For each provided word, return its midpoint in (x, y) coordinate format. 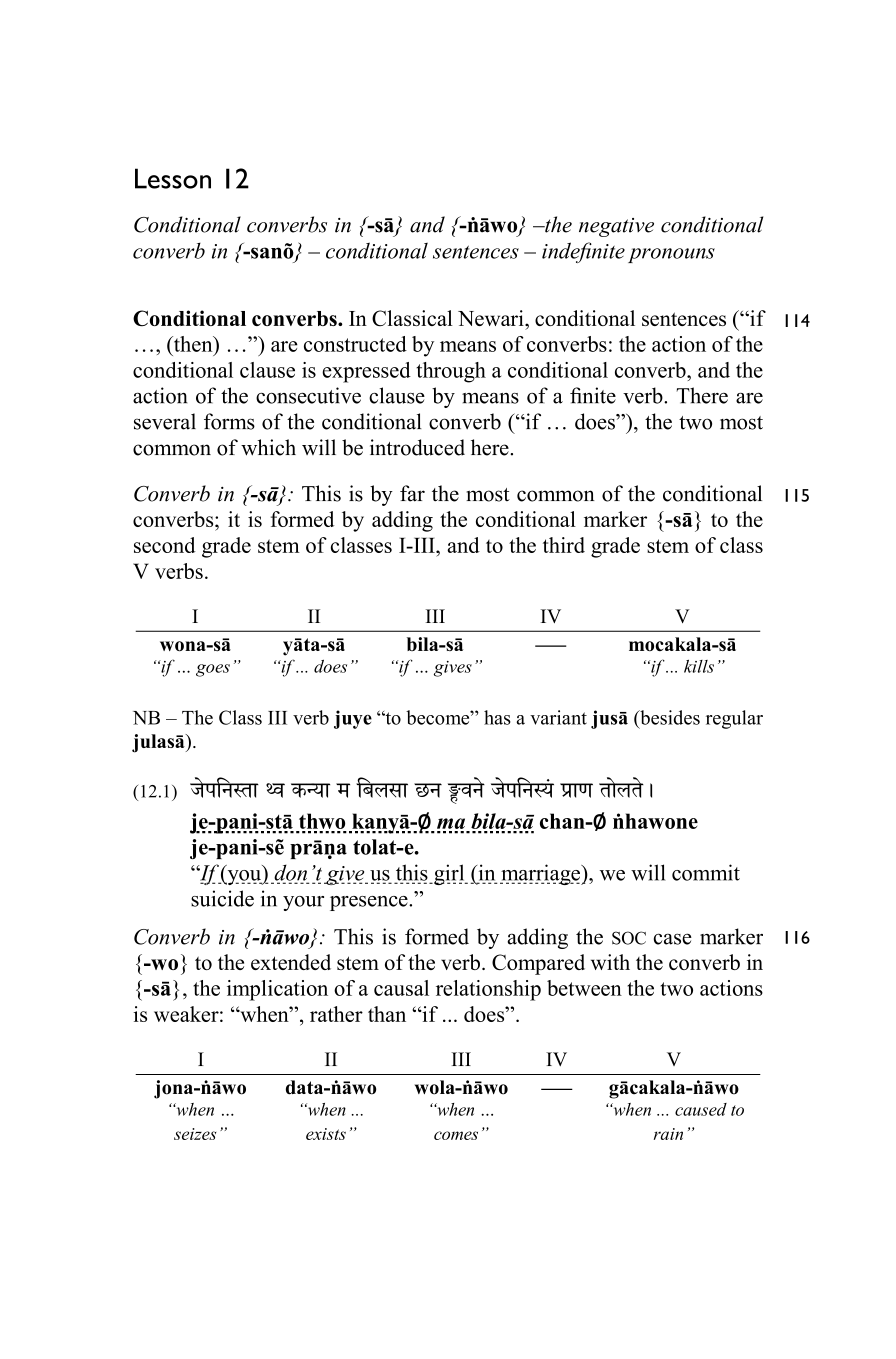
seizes (195, 1134)
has (497, 717)
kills (699, 666)
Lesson (173, 178)
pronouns (671, 255)
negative (616, 227)
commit (706, 872)
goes (213, 670)
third (564, 545)
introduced (417, 447)
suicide (222, 898)
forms (229, 421)
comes (456, 1135)
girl (449, 874)
